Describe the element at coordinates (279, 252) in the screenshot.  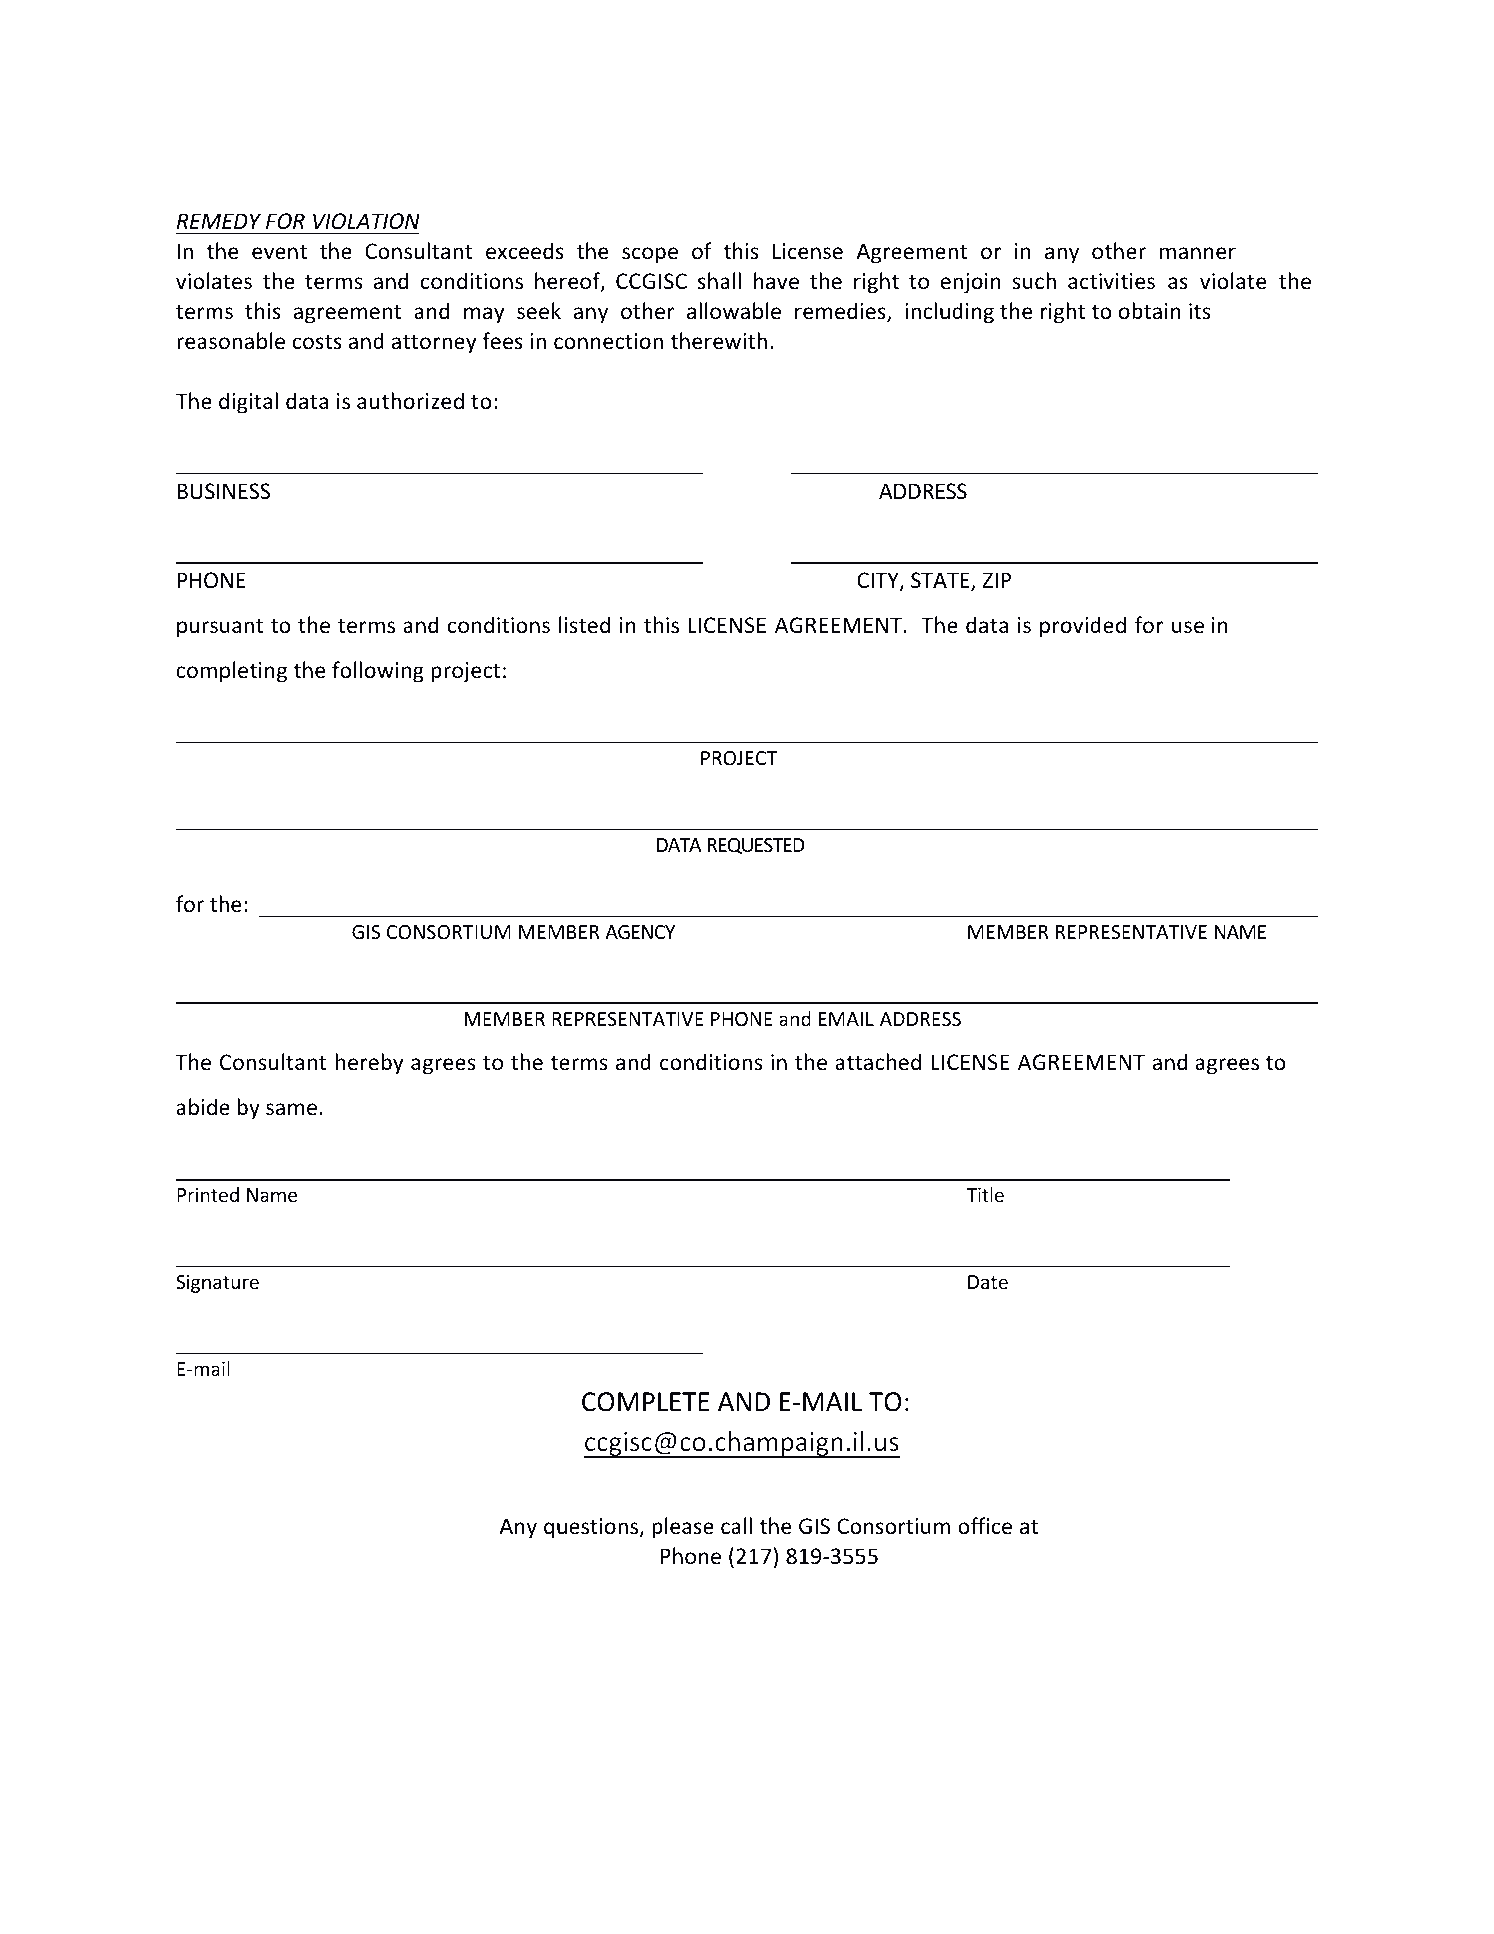
I see `event` at that location.
